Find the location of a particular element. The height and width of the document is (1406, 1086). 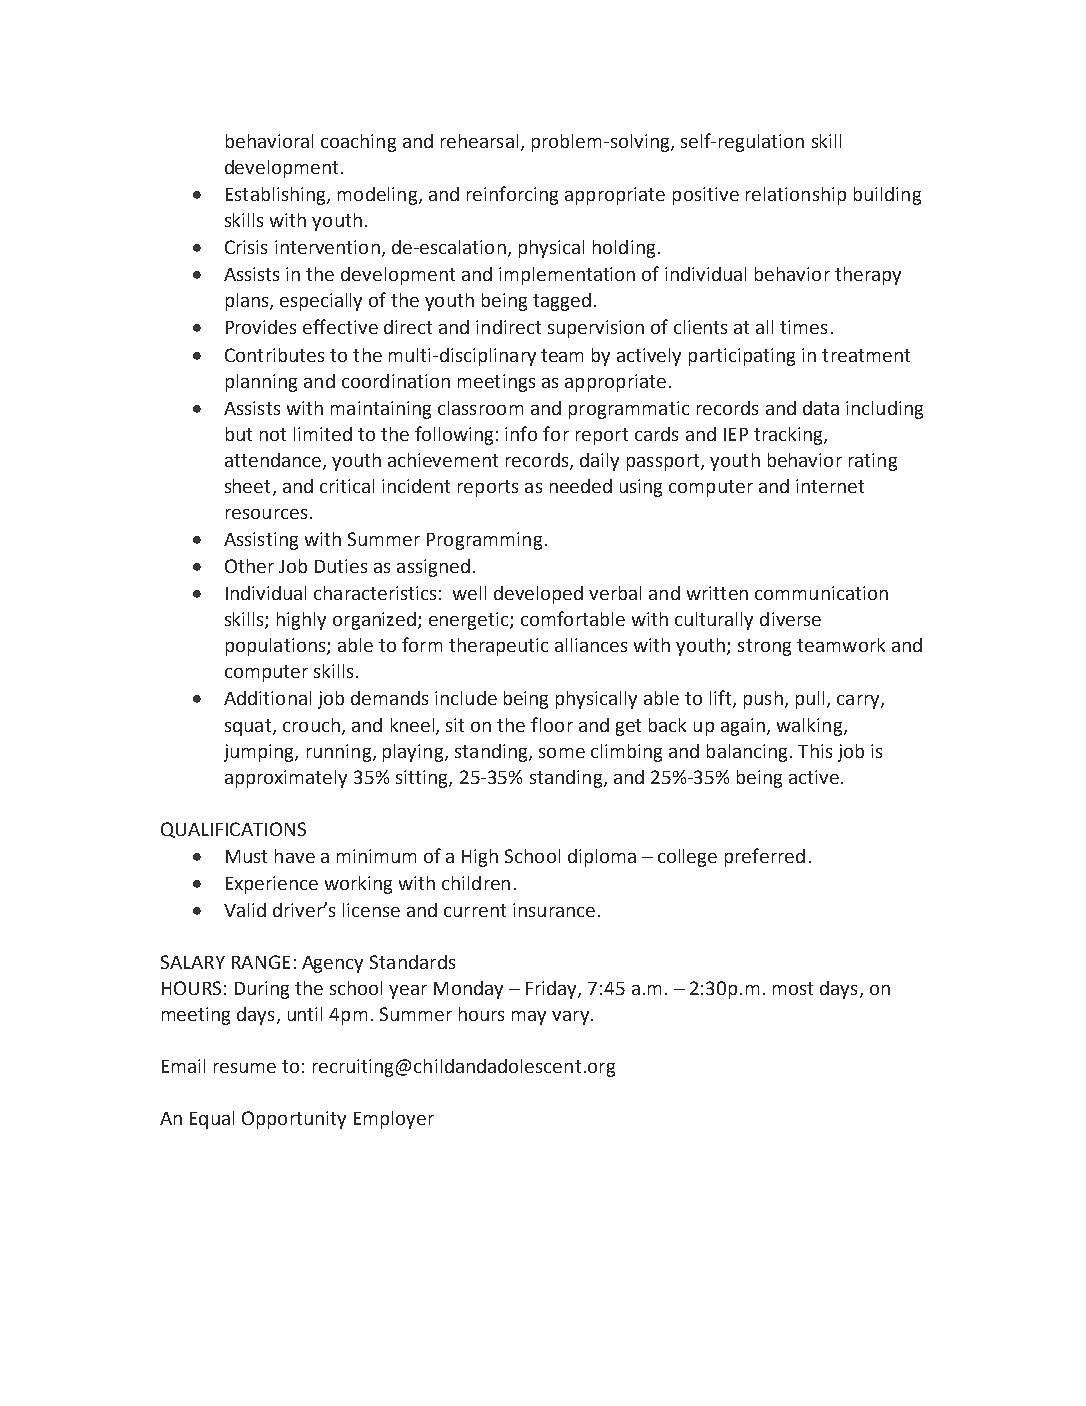

relationship is located at coordinates (796, 196).
